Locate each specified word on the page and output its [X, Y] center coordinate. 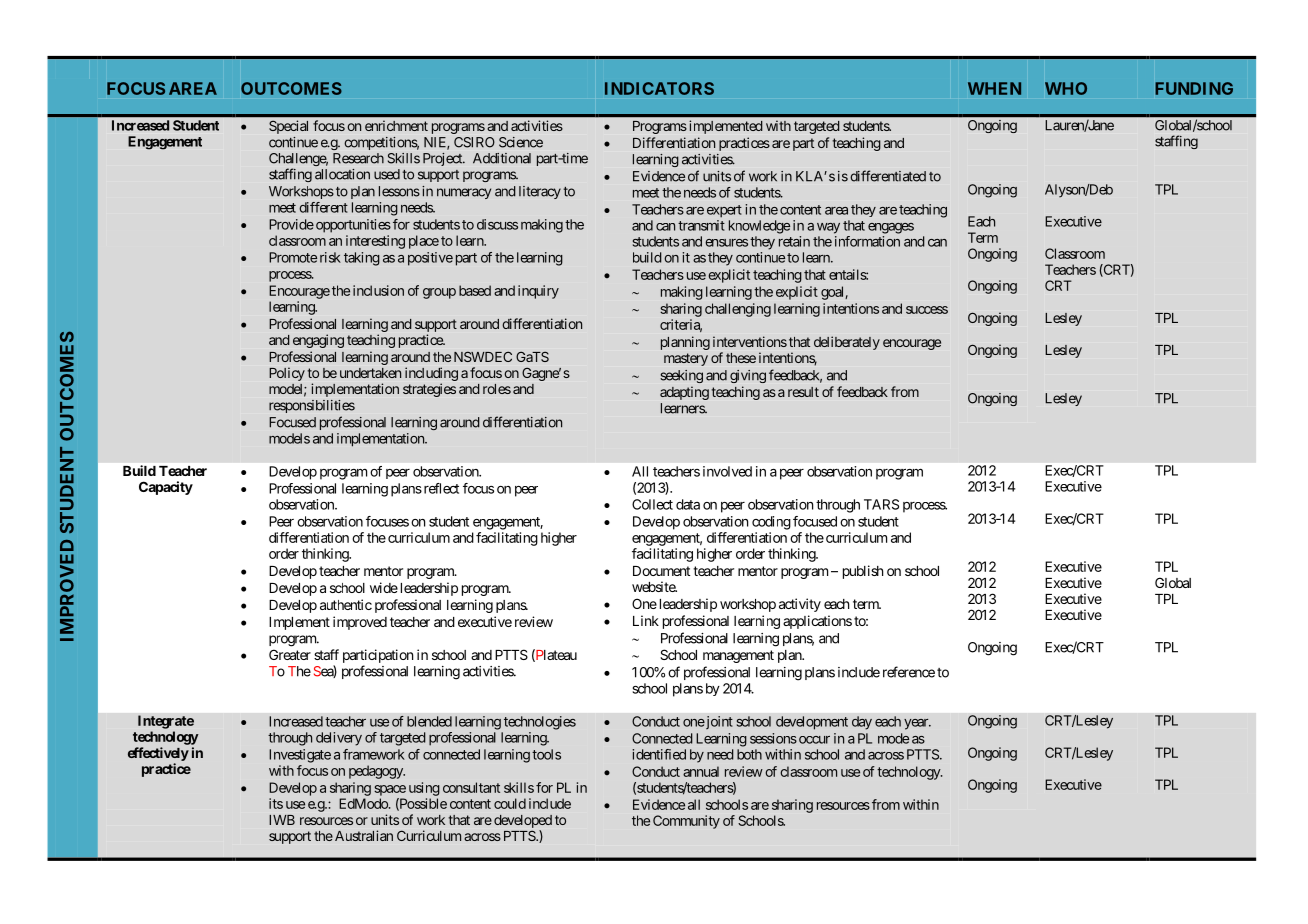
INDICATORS [659, 88]
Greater [290, 654]
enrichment [396, 125]
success [927, 310]
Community [686, 822]
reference [909, 672]
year [917, 724]
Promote [293, 257]
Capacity [166, 488]
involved [727, 471]
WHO [1066, 88]
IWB [282, 820]
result [803, 392]
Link [646, 620]
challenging [738, 310]
